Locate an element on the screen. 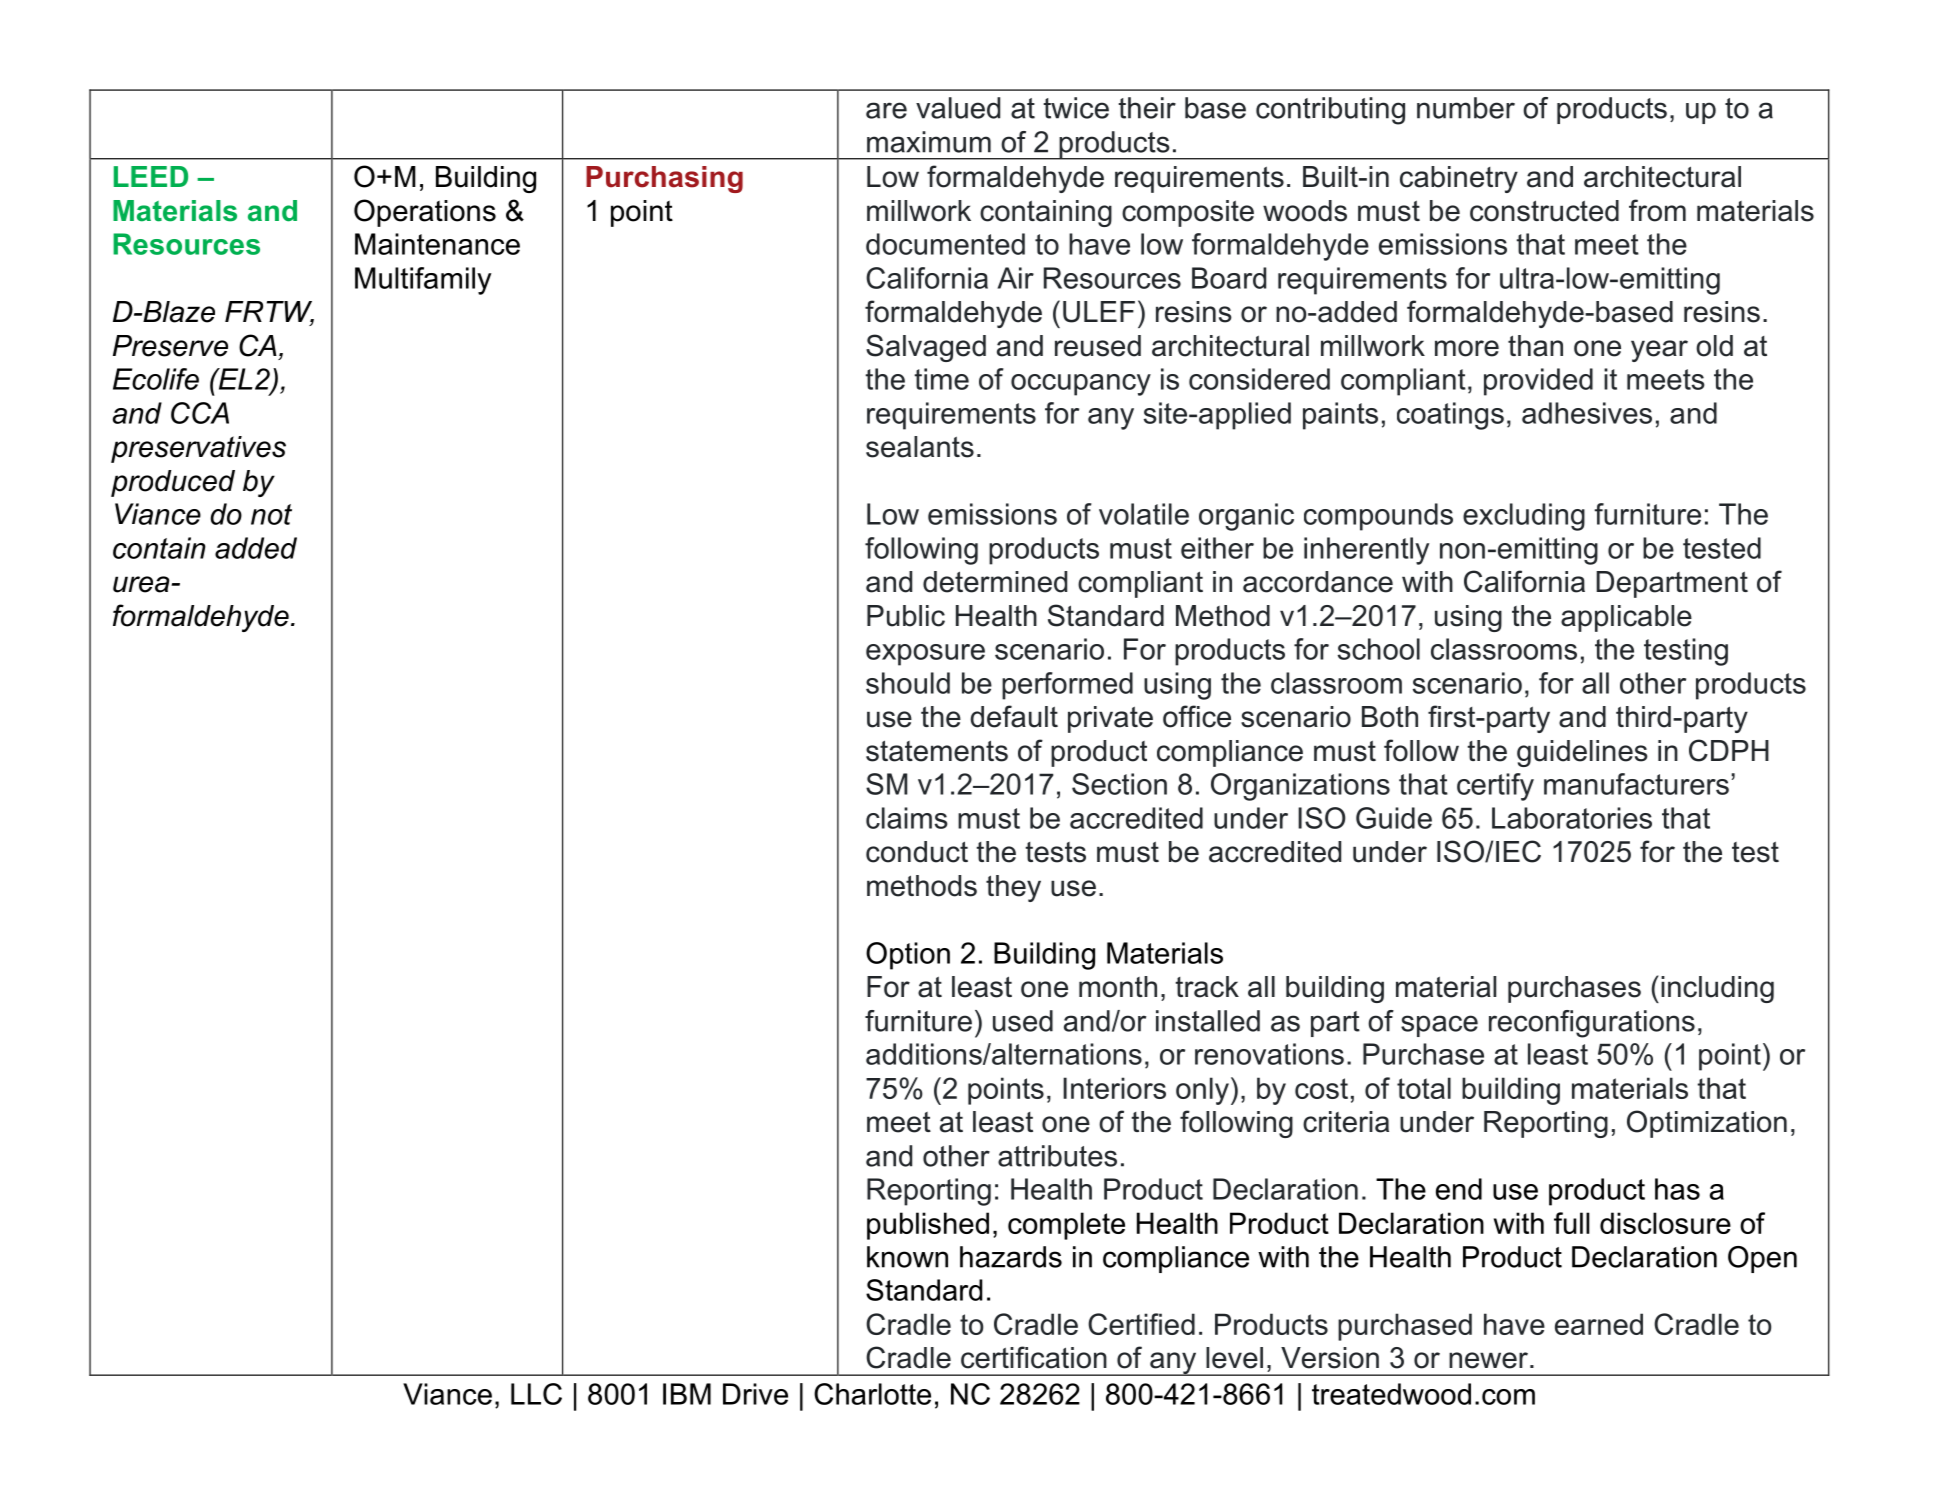 The width and height of the screenshot is (1937, 1497). claims is located at coordinates (907, 818).
